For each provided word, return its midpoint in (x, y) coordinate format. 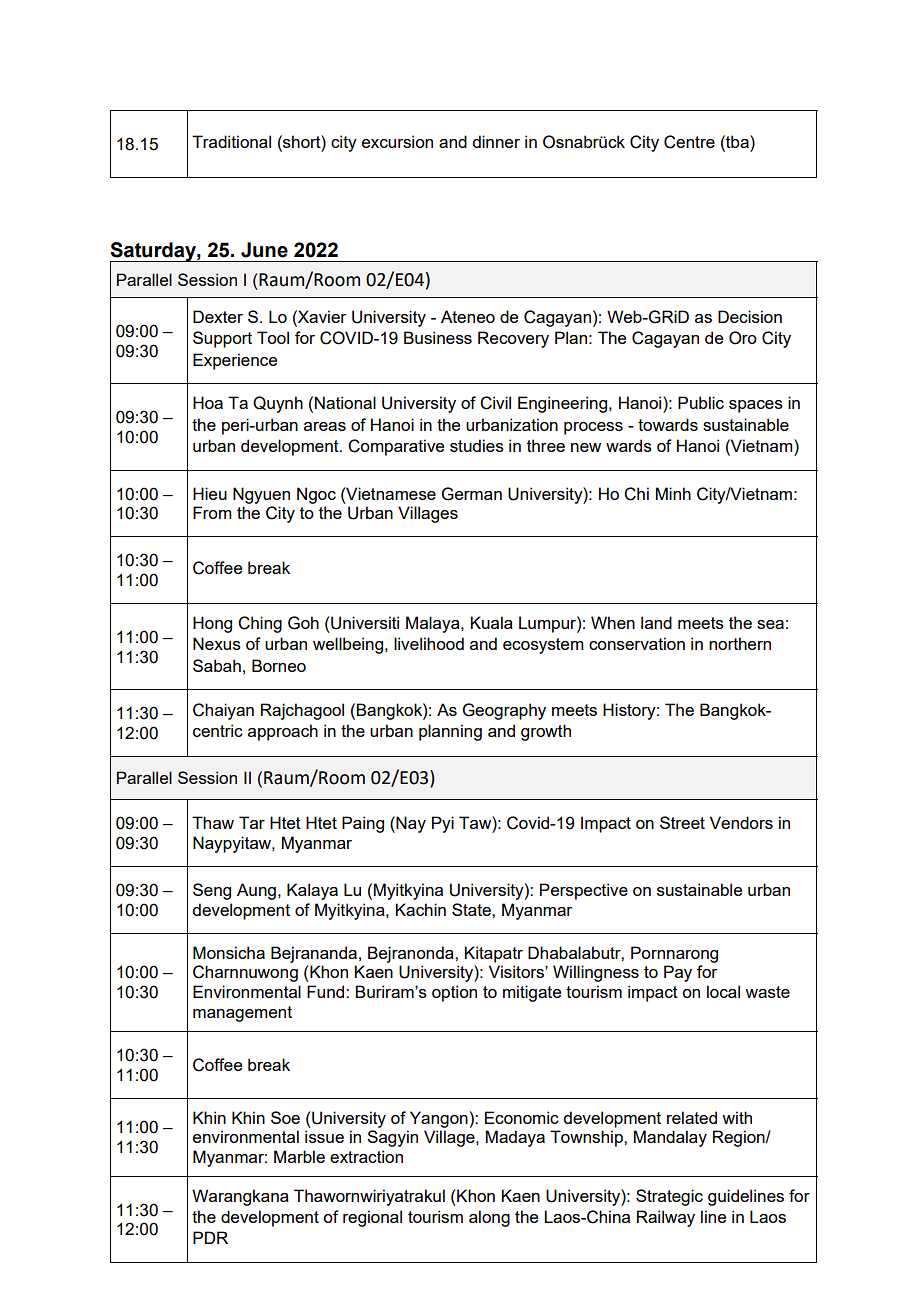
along (489, 1218)
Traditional (231, 141)
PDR (210, 1237)
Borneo (279, 665)
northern (740, 643)
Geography (504, 711)
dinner (496, 141)
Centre (689, 142)
